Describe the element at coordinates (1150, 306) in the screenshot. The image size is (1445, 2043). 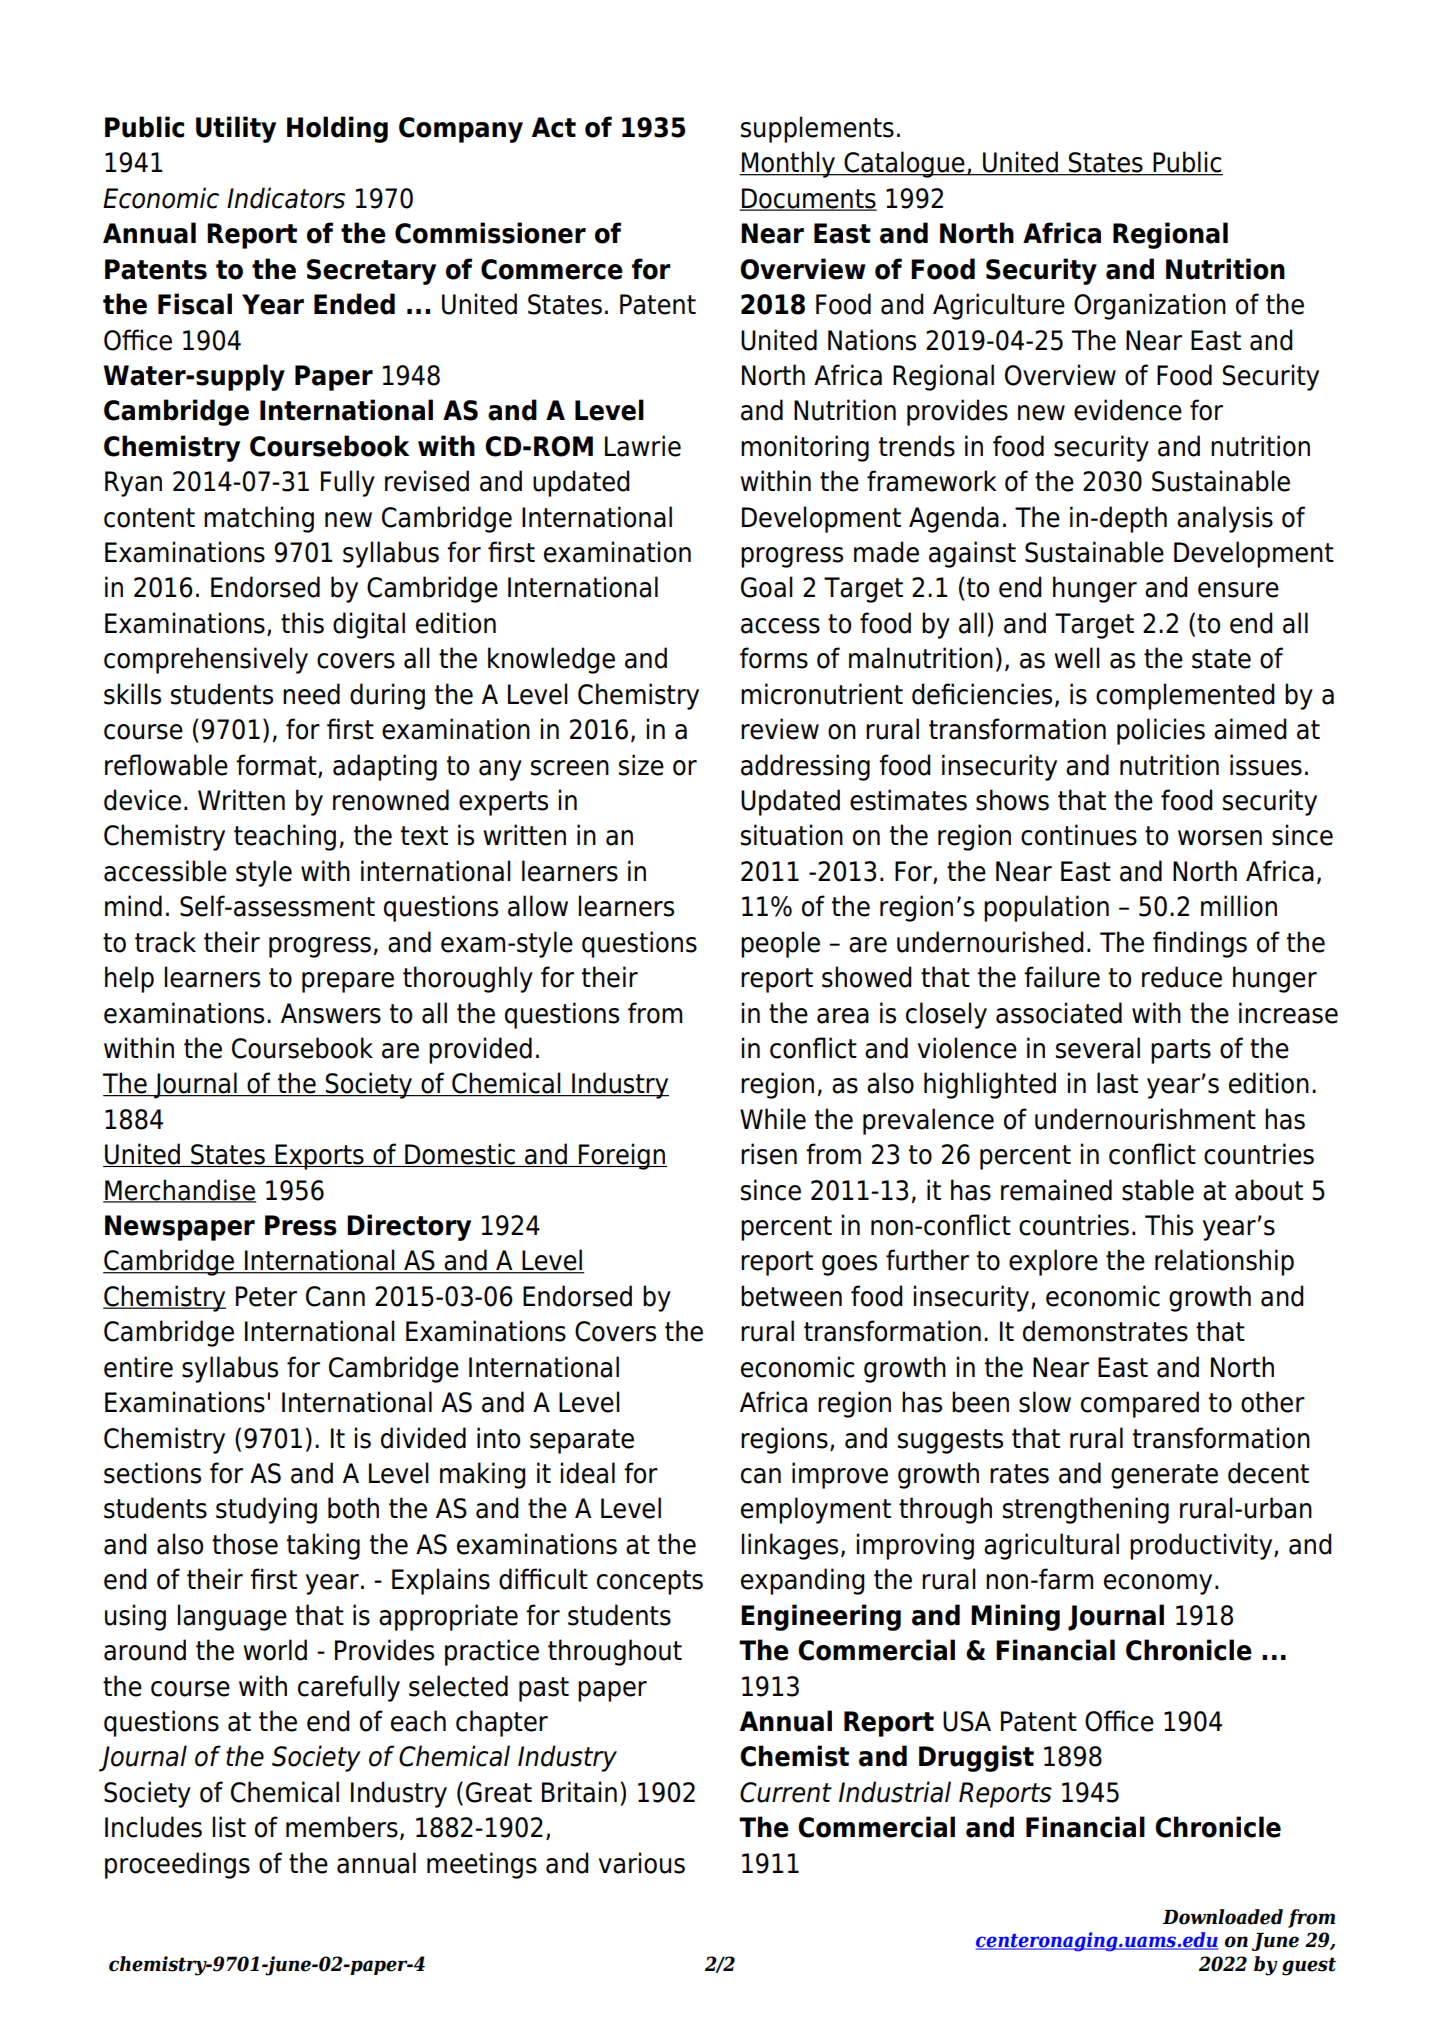
I see `Organization` at that location.
